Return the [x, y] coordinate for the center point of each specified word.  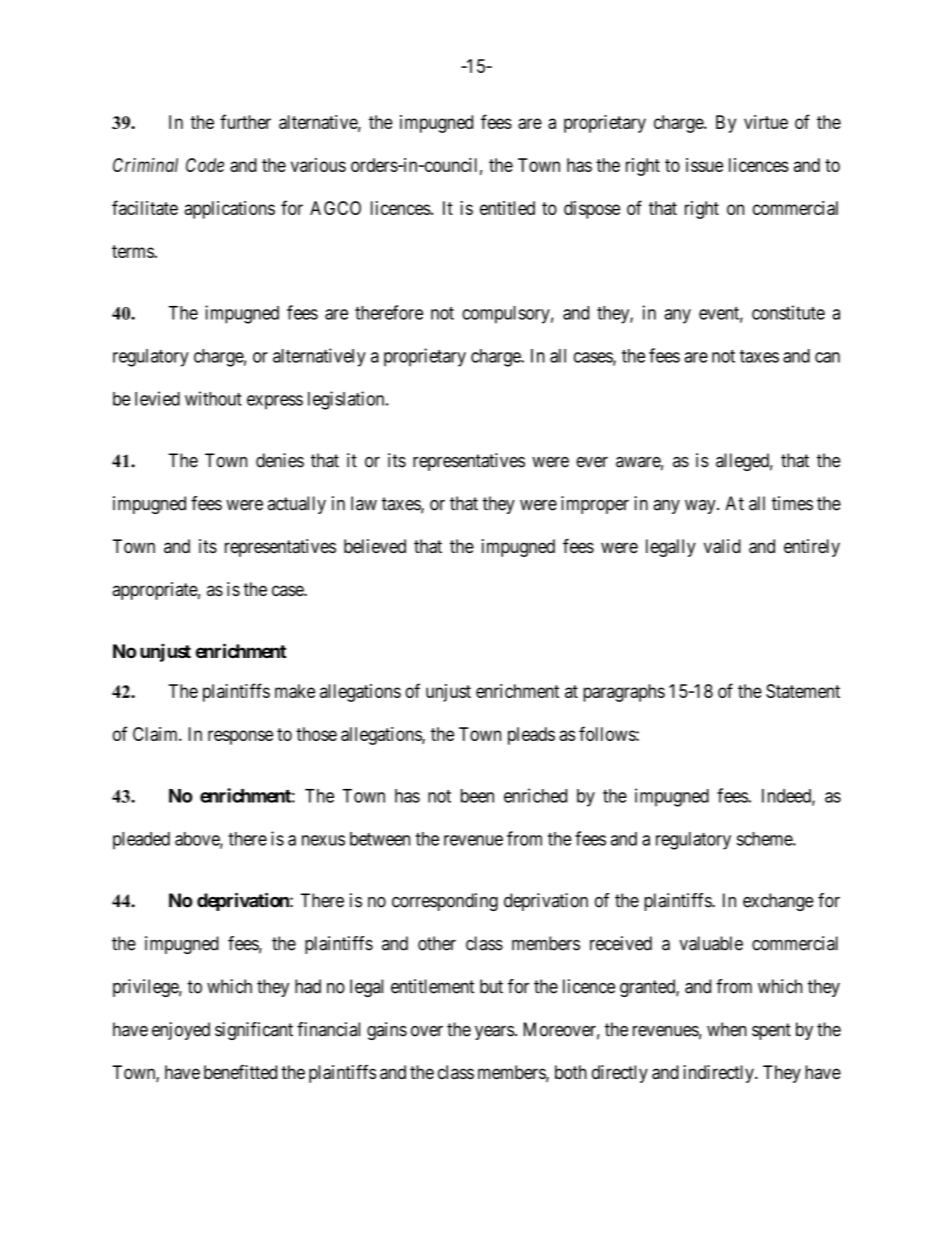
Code [205, 165]
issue [704, 165]
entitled [507, 208]
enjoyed [181, 1031]
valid [722, 546]
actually [297, 505]
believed [375, 546]
